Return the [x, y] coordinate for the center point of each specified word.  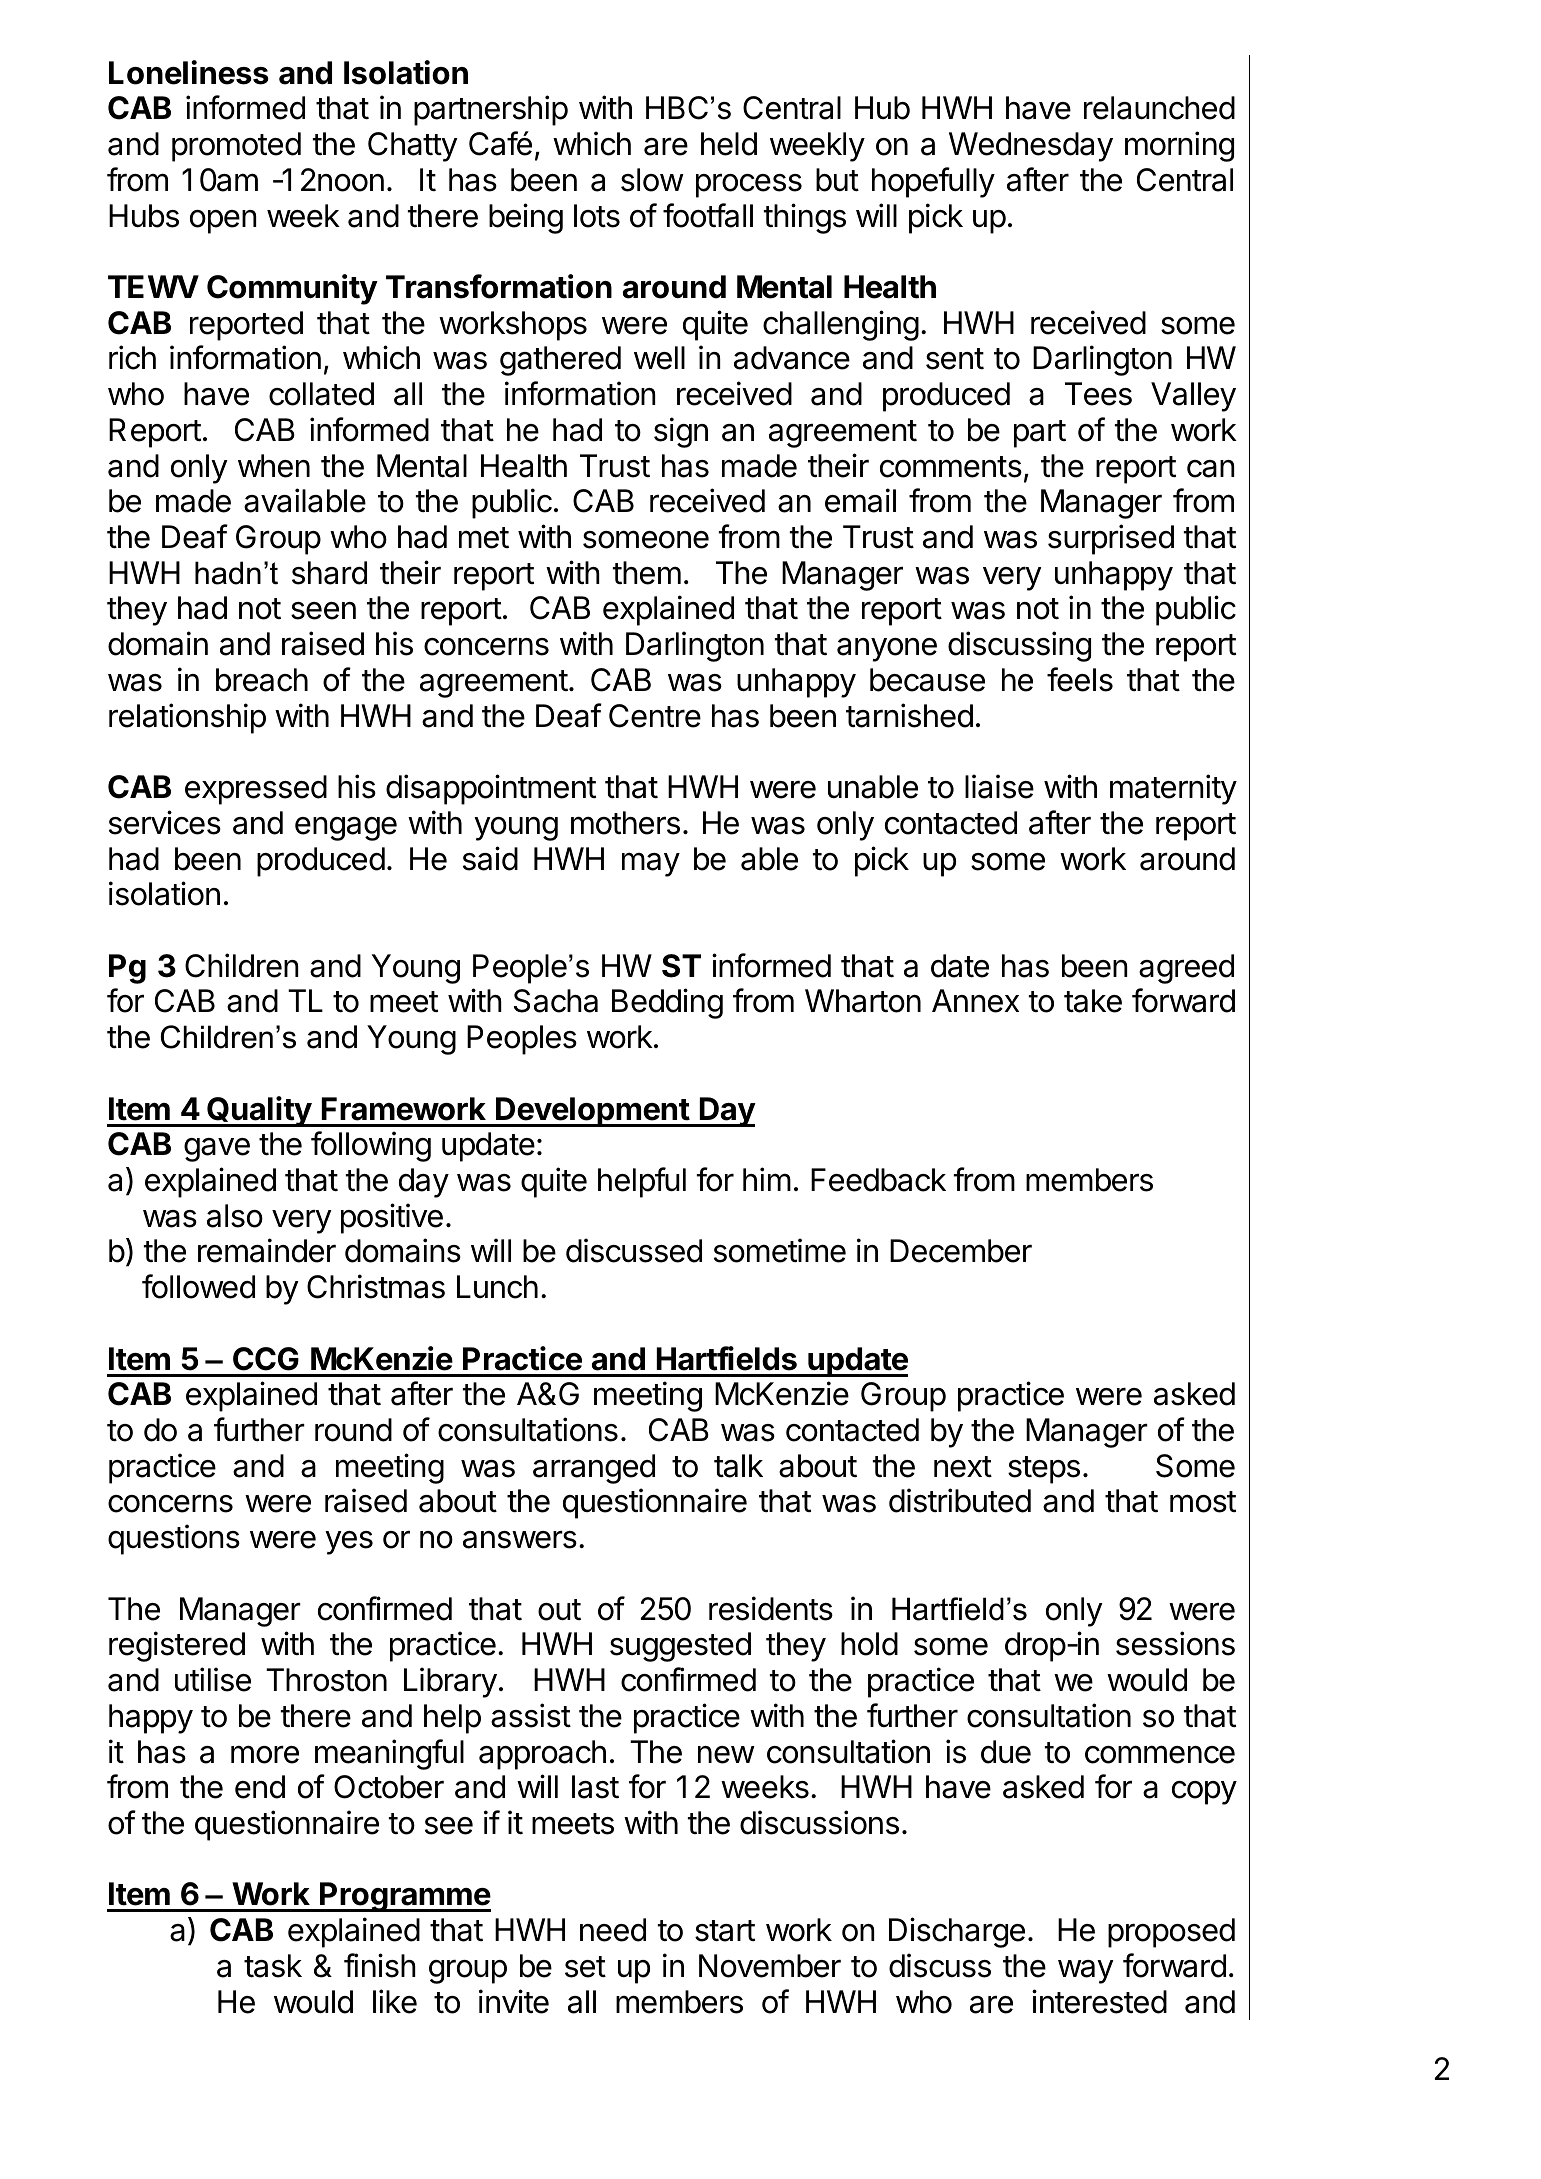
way [1086, 1972]
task [273, 1966]
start [725, 1931]
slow [652, 180]
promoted [236, 147]
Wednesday [1031, 147]
